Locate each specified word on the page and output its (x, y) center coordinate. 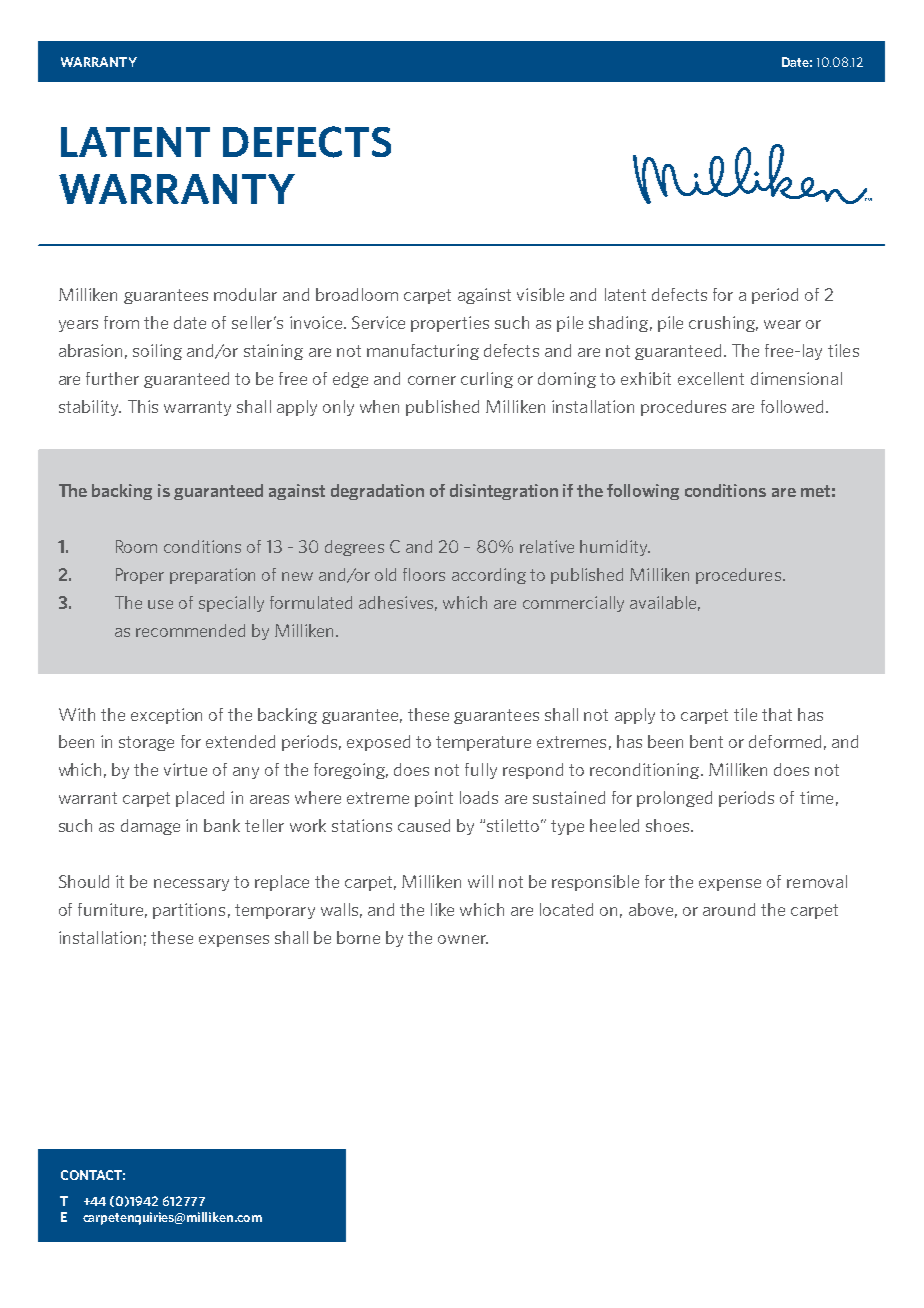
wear (782, 324)
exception (166, 716)
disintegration (504, 492)
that (777, 714)
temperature (483, 743)
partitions (189, 911)
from (121, 322)
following (643, 492)
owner (463, 939)
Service (378, 322)
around (729, 909)
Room (136, 546)
